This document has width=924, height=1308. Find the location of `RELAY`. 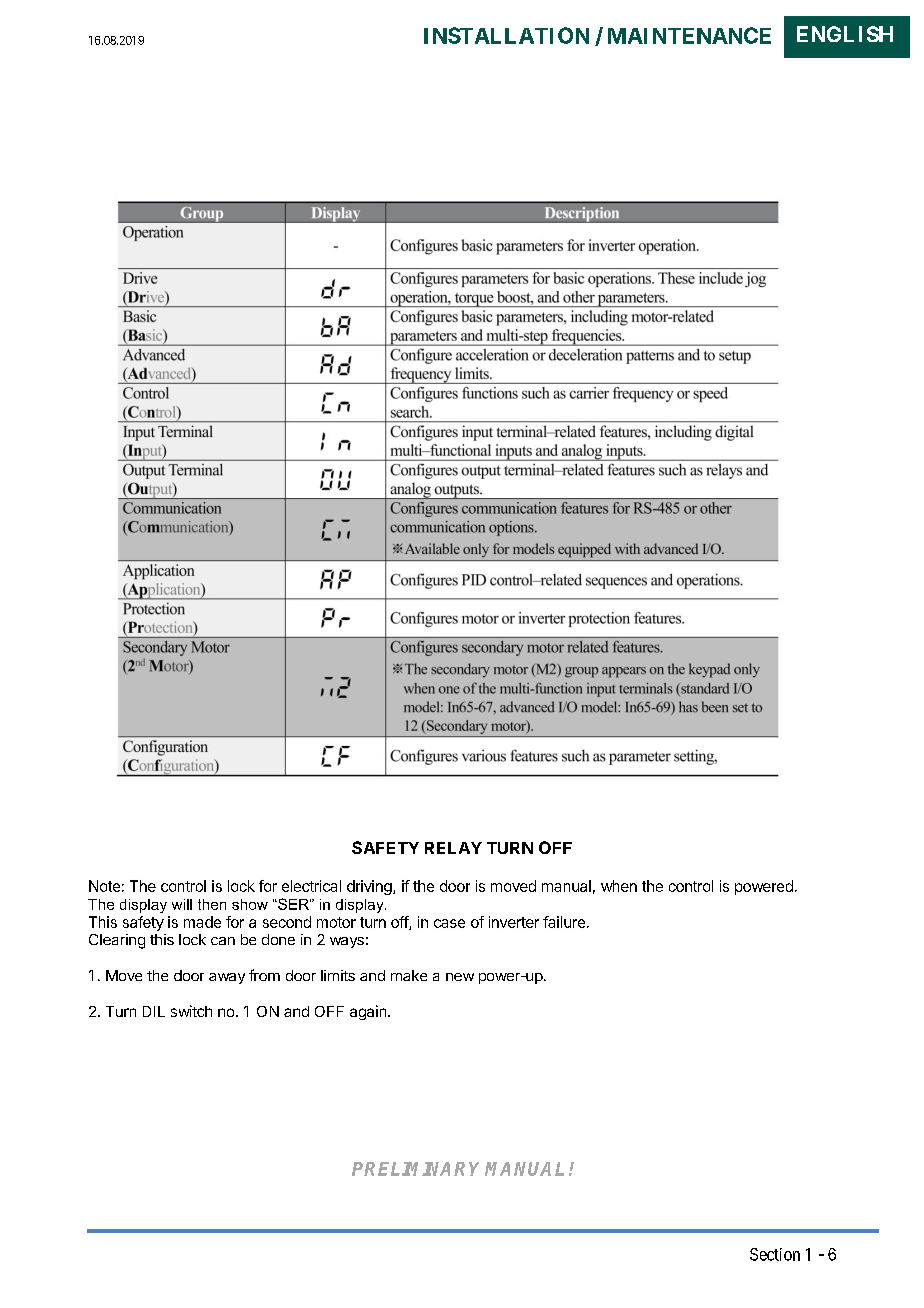

RELAY is located at coordinates (453, 848).
